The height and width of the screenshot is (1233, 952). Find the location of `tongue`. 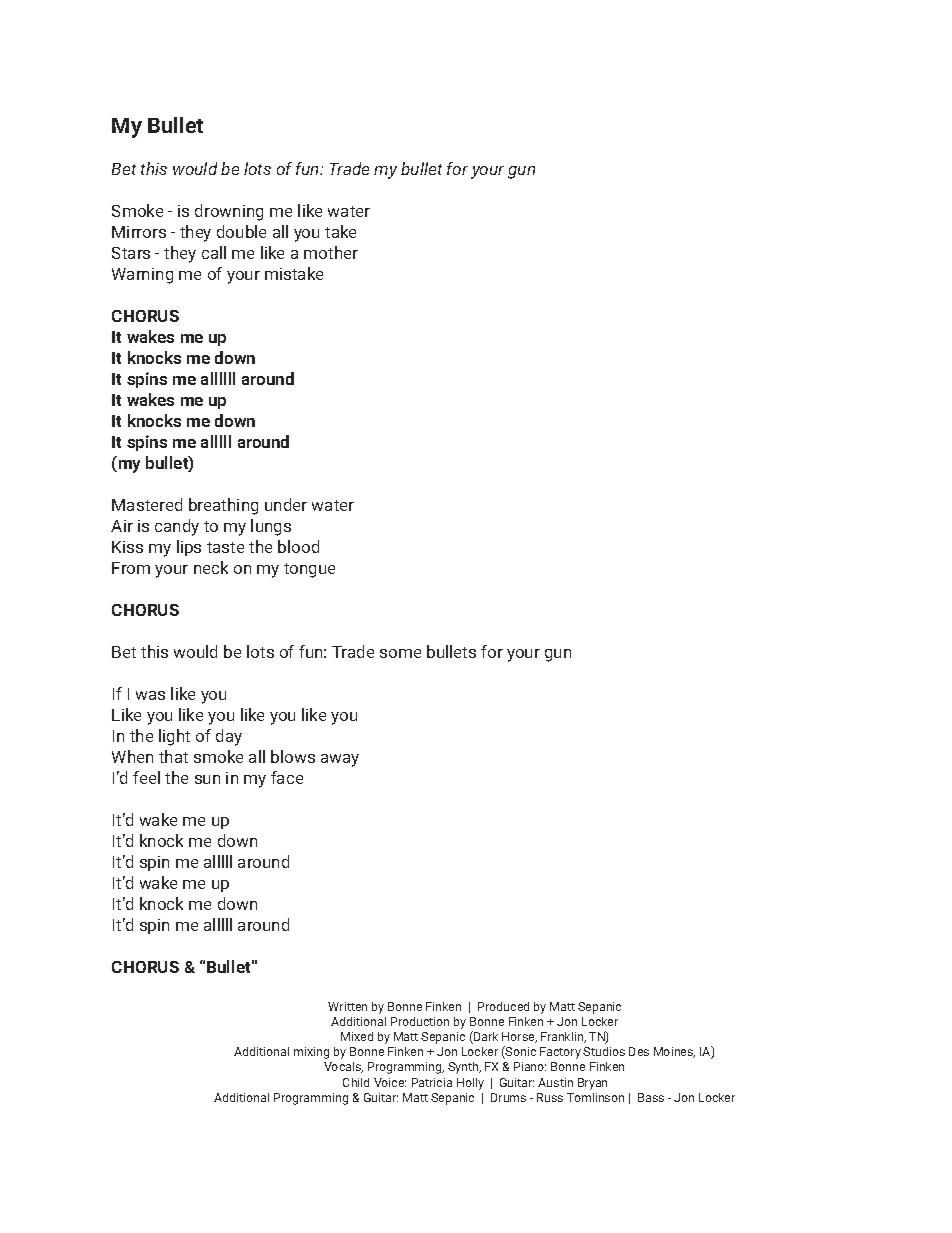

tongue is located at coordinates (309, 570).
